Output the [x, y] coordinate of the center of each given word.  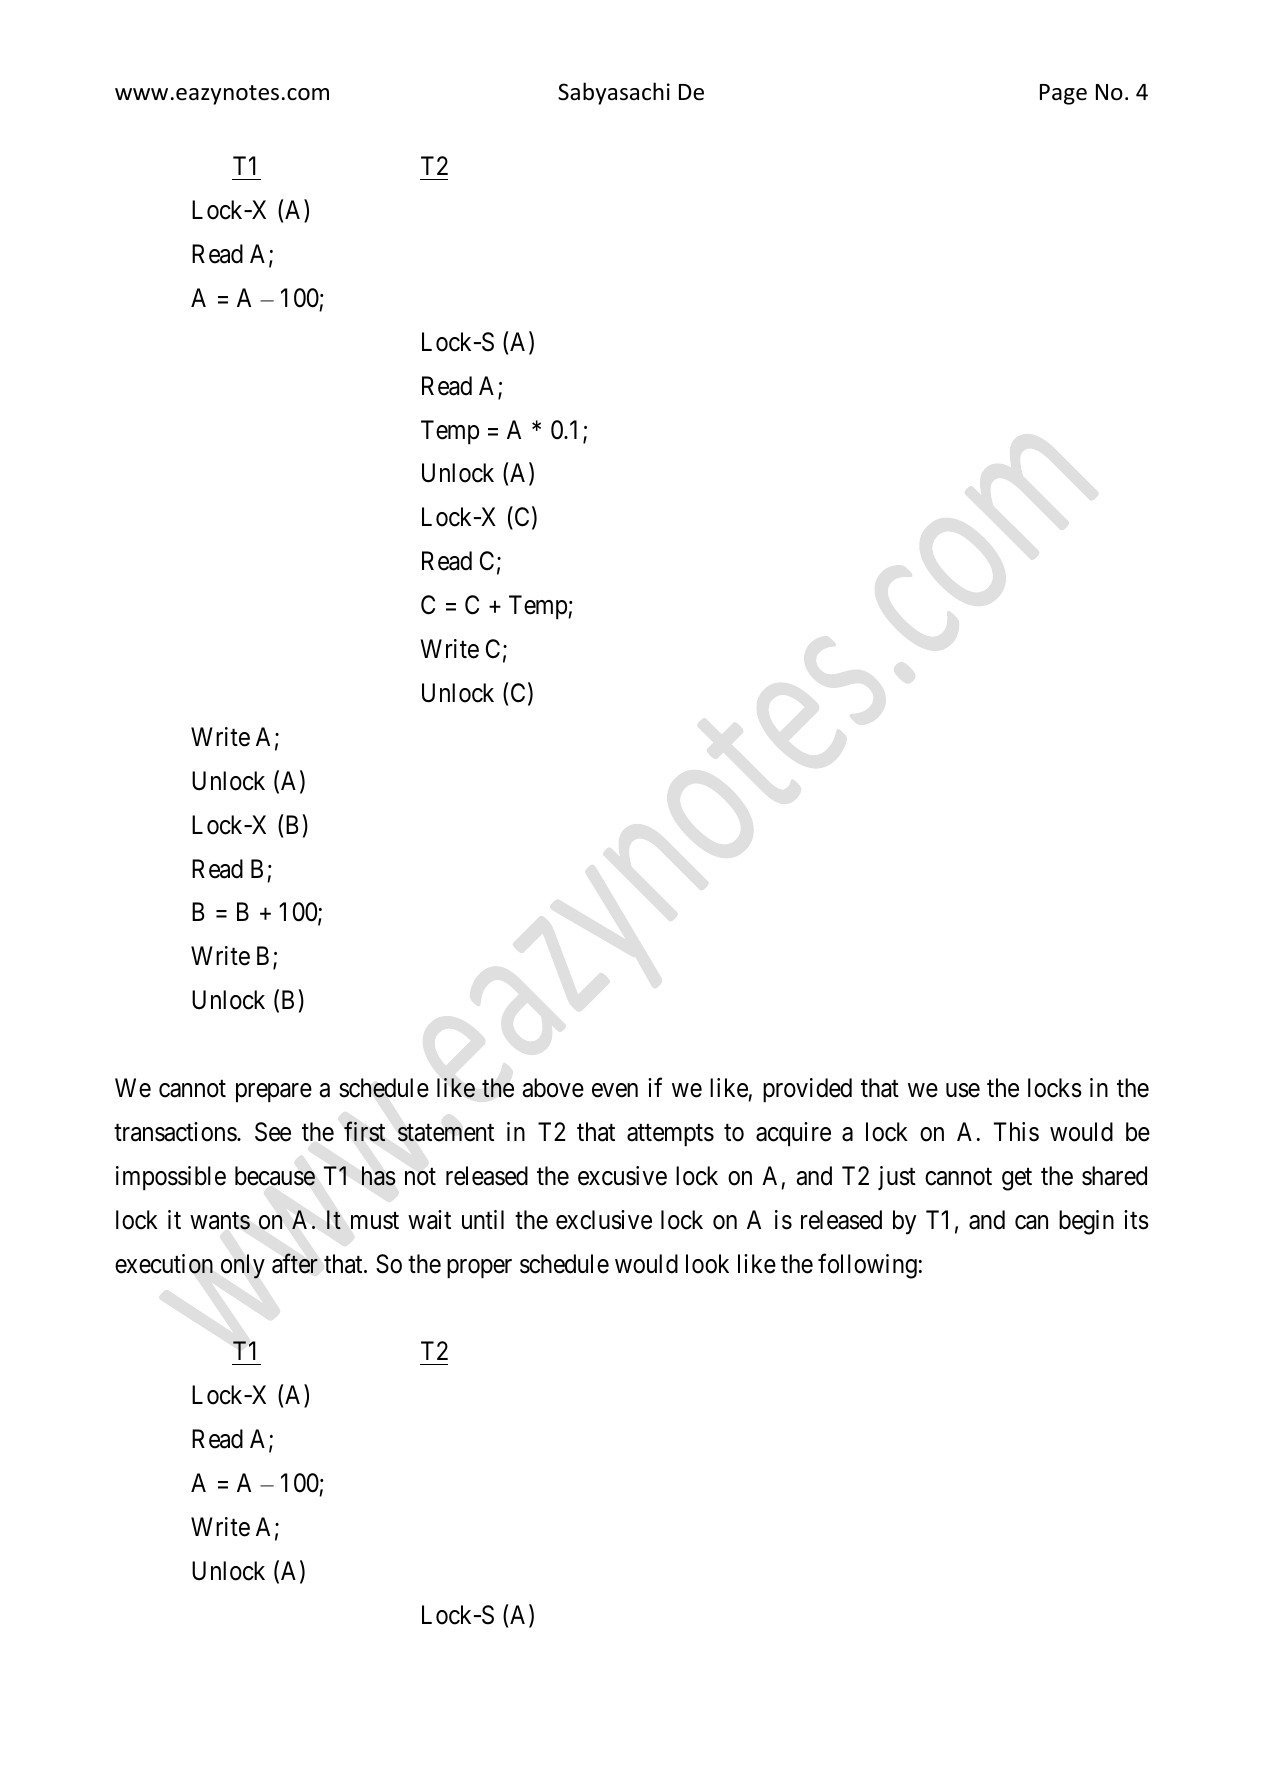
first [365, 1132]
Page [1063, 94]
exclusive [604, 1220]
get [1017, 1179]
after [295, 1263]
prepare [274, 1093]
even [615, 1090]
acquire [793, 1134]
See [273, 1132]
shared [1114, 1176]
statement [446, 1133]
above [553, 1088]
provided [807, 1090]
